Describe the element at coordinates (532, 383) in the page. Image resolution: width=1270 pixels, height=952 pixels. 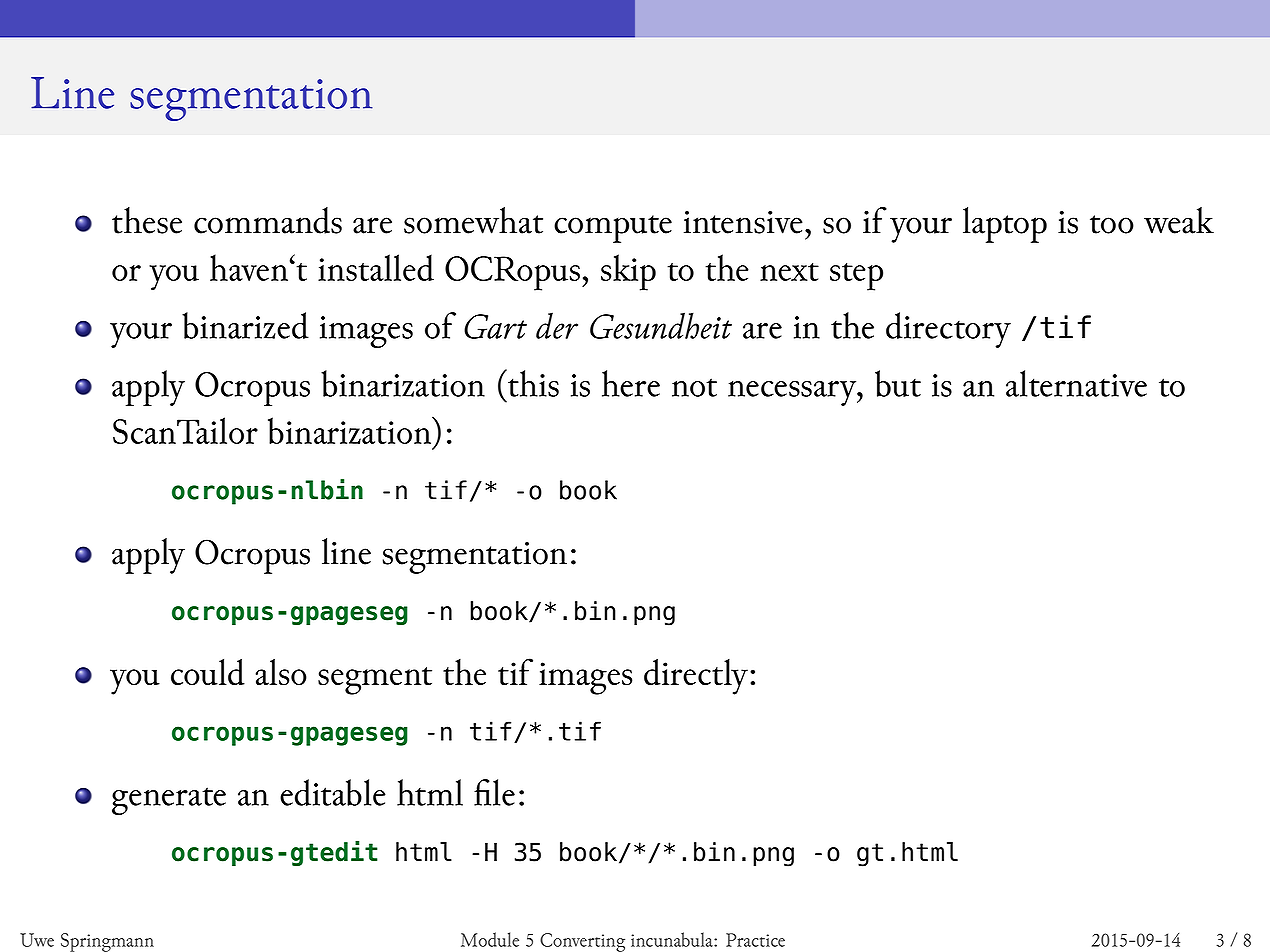
I see `this` at that location.
